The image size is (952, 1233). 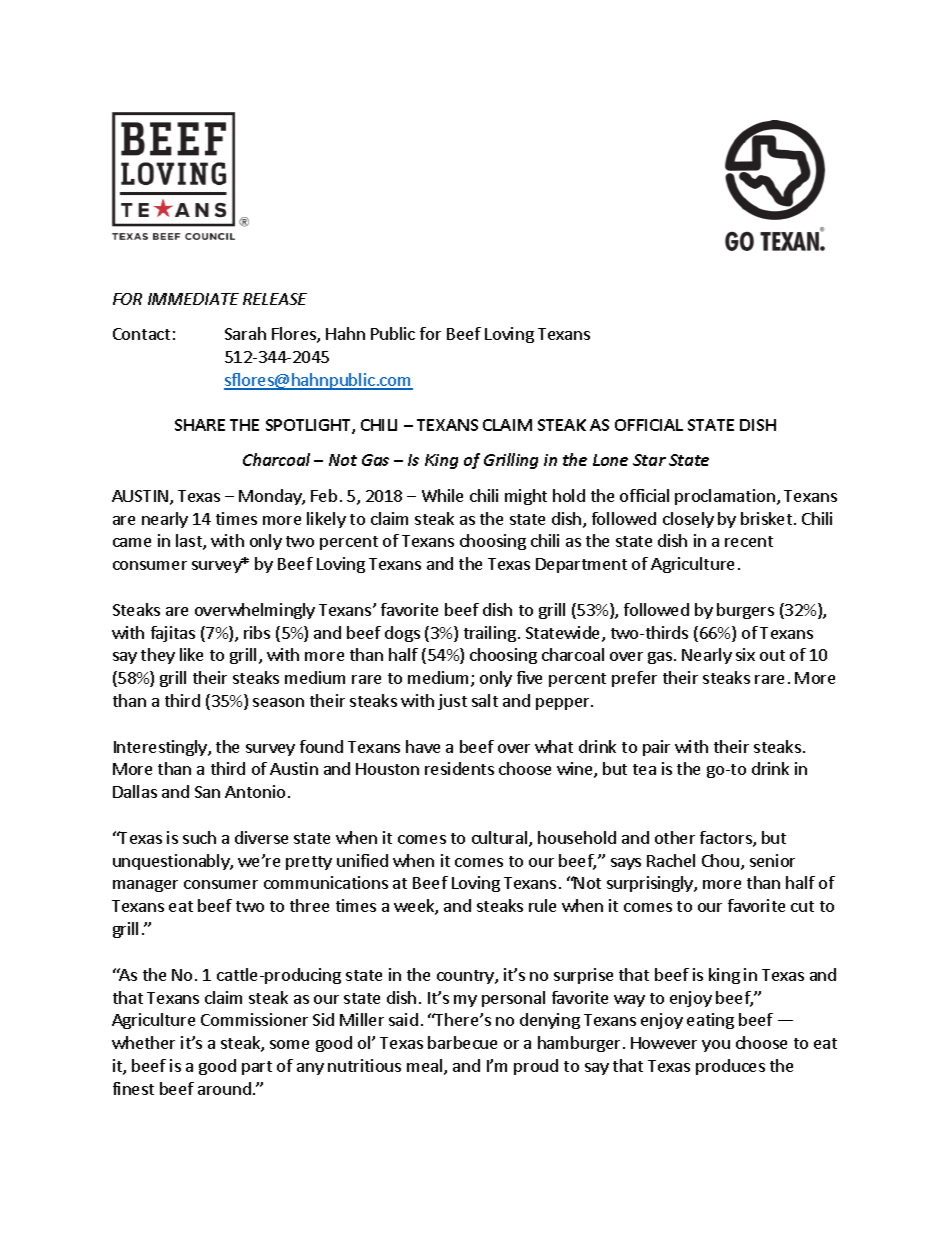 What do you see at coordinates (730, 1067) in the image?
I see `produces` at bounding box center [730, 1067].
